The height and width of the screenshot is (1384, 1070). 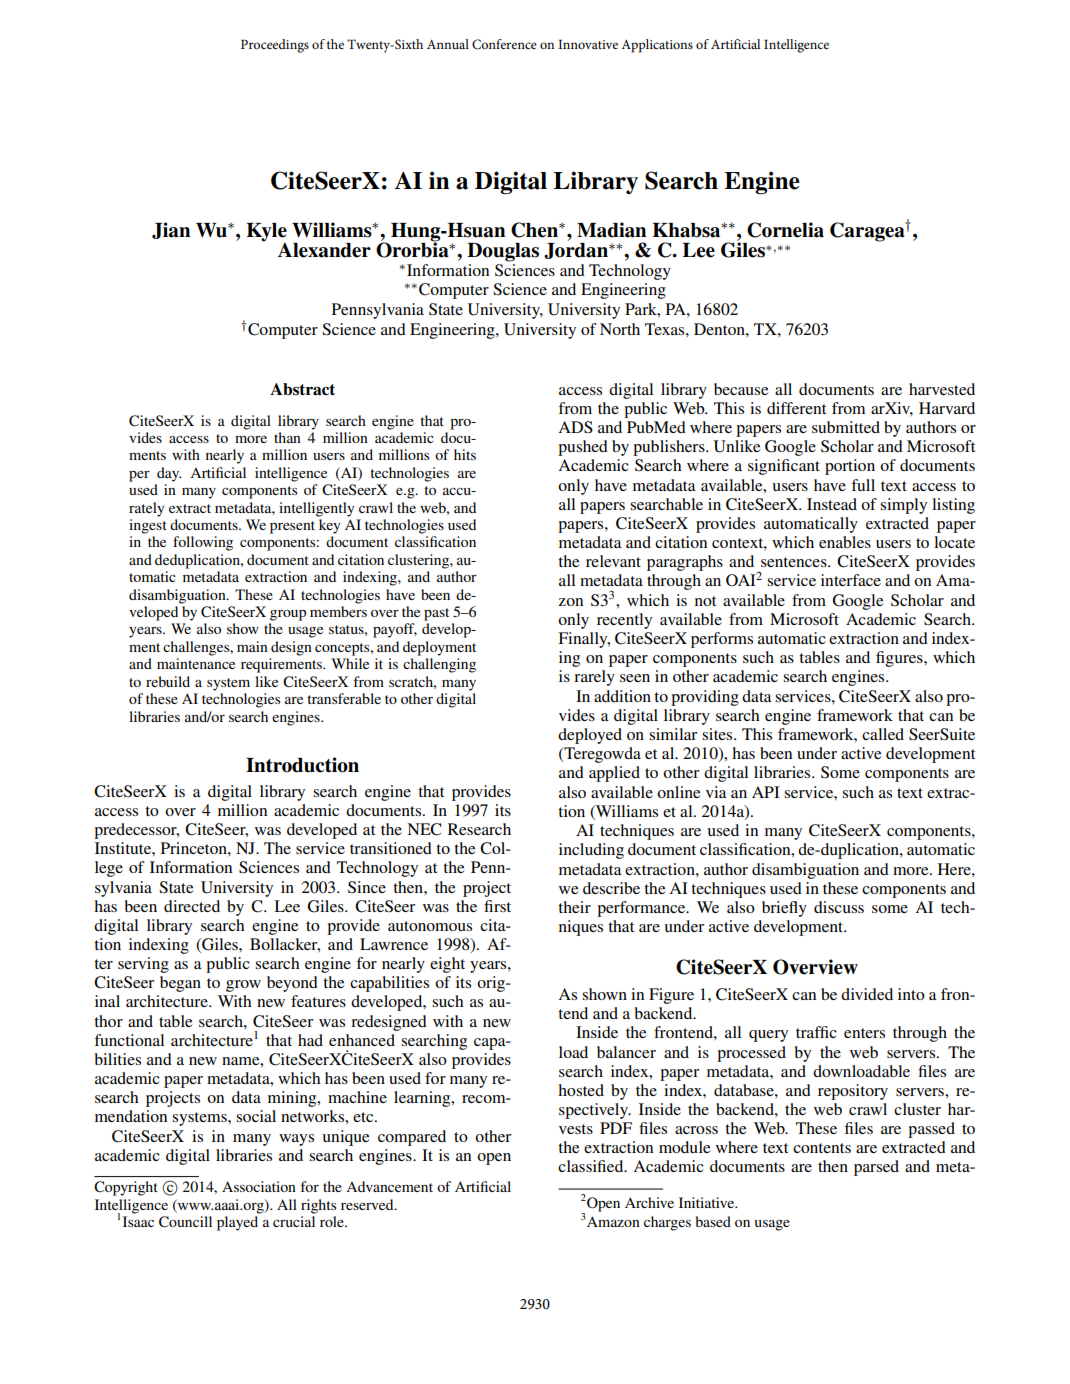 I want to click on parsed, so click(x=876, y=1168).
